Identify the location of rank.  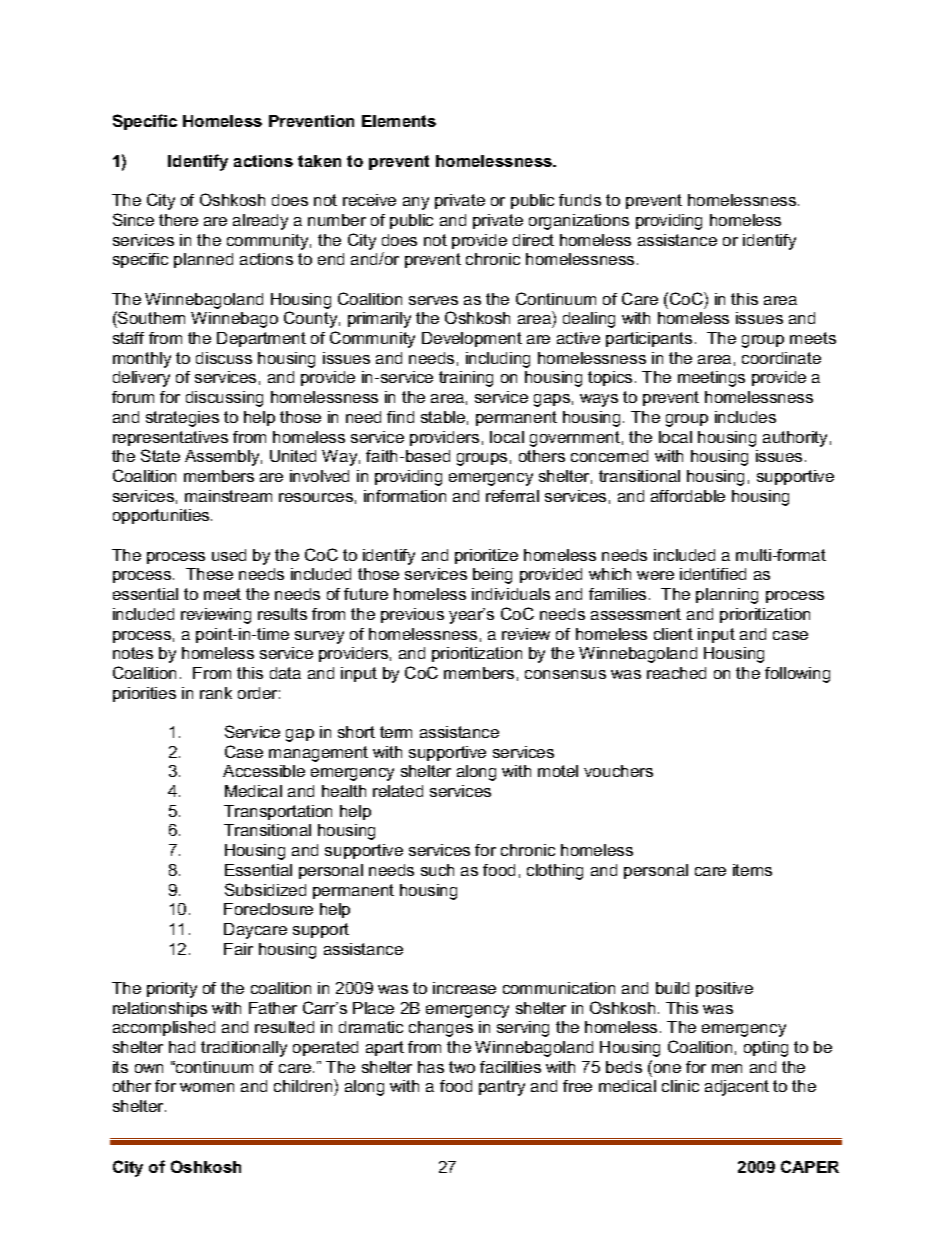
(216, 693).
